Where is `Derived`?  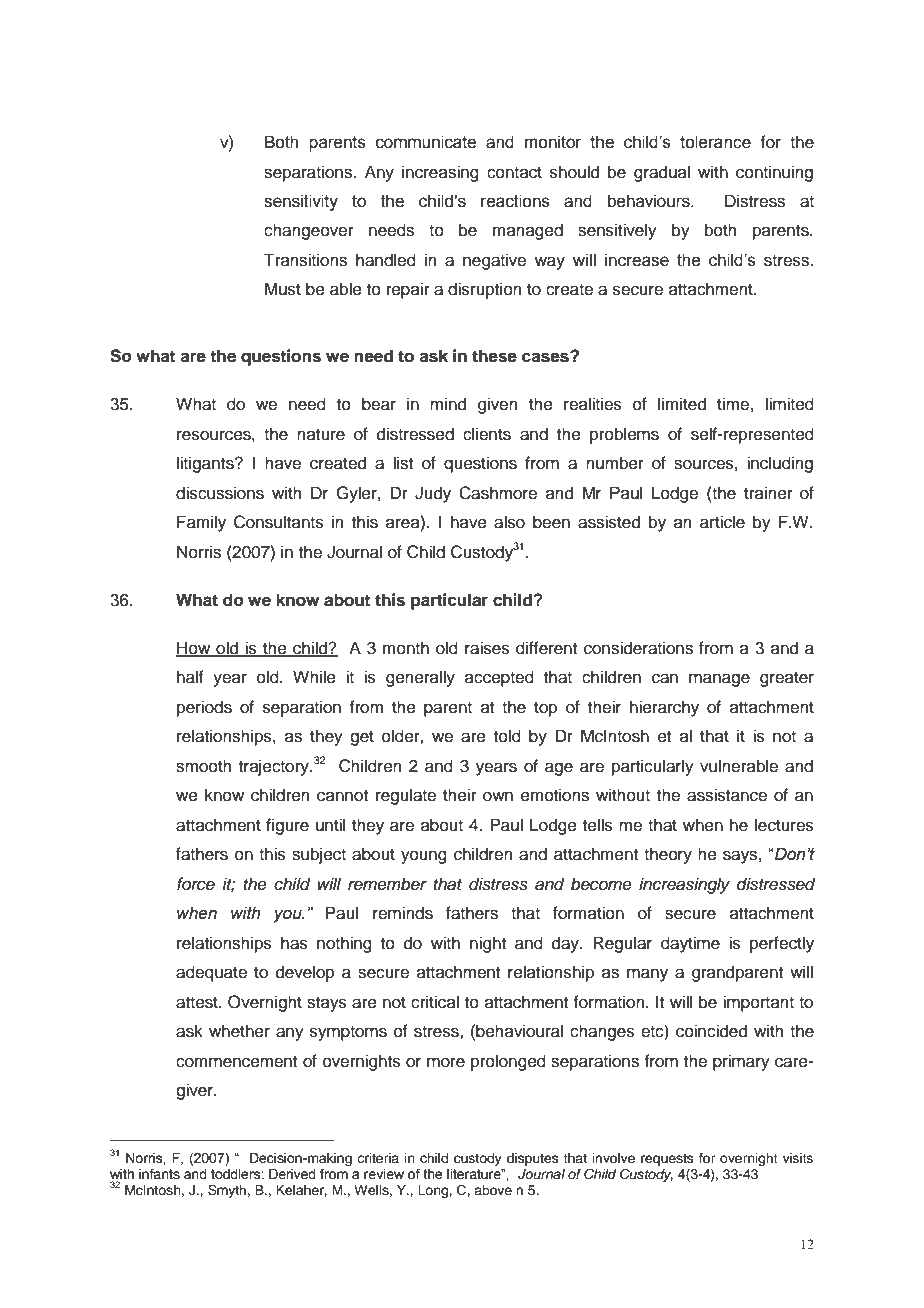
Derived is located at coordinates (292, 1174).
